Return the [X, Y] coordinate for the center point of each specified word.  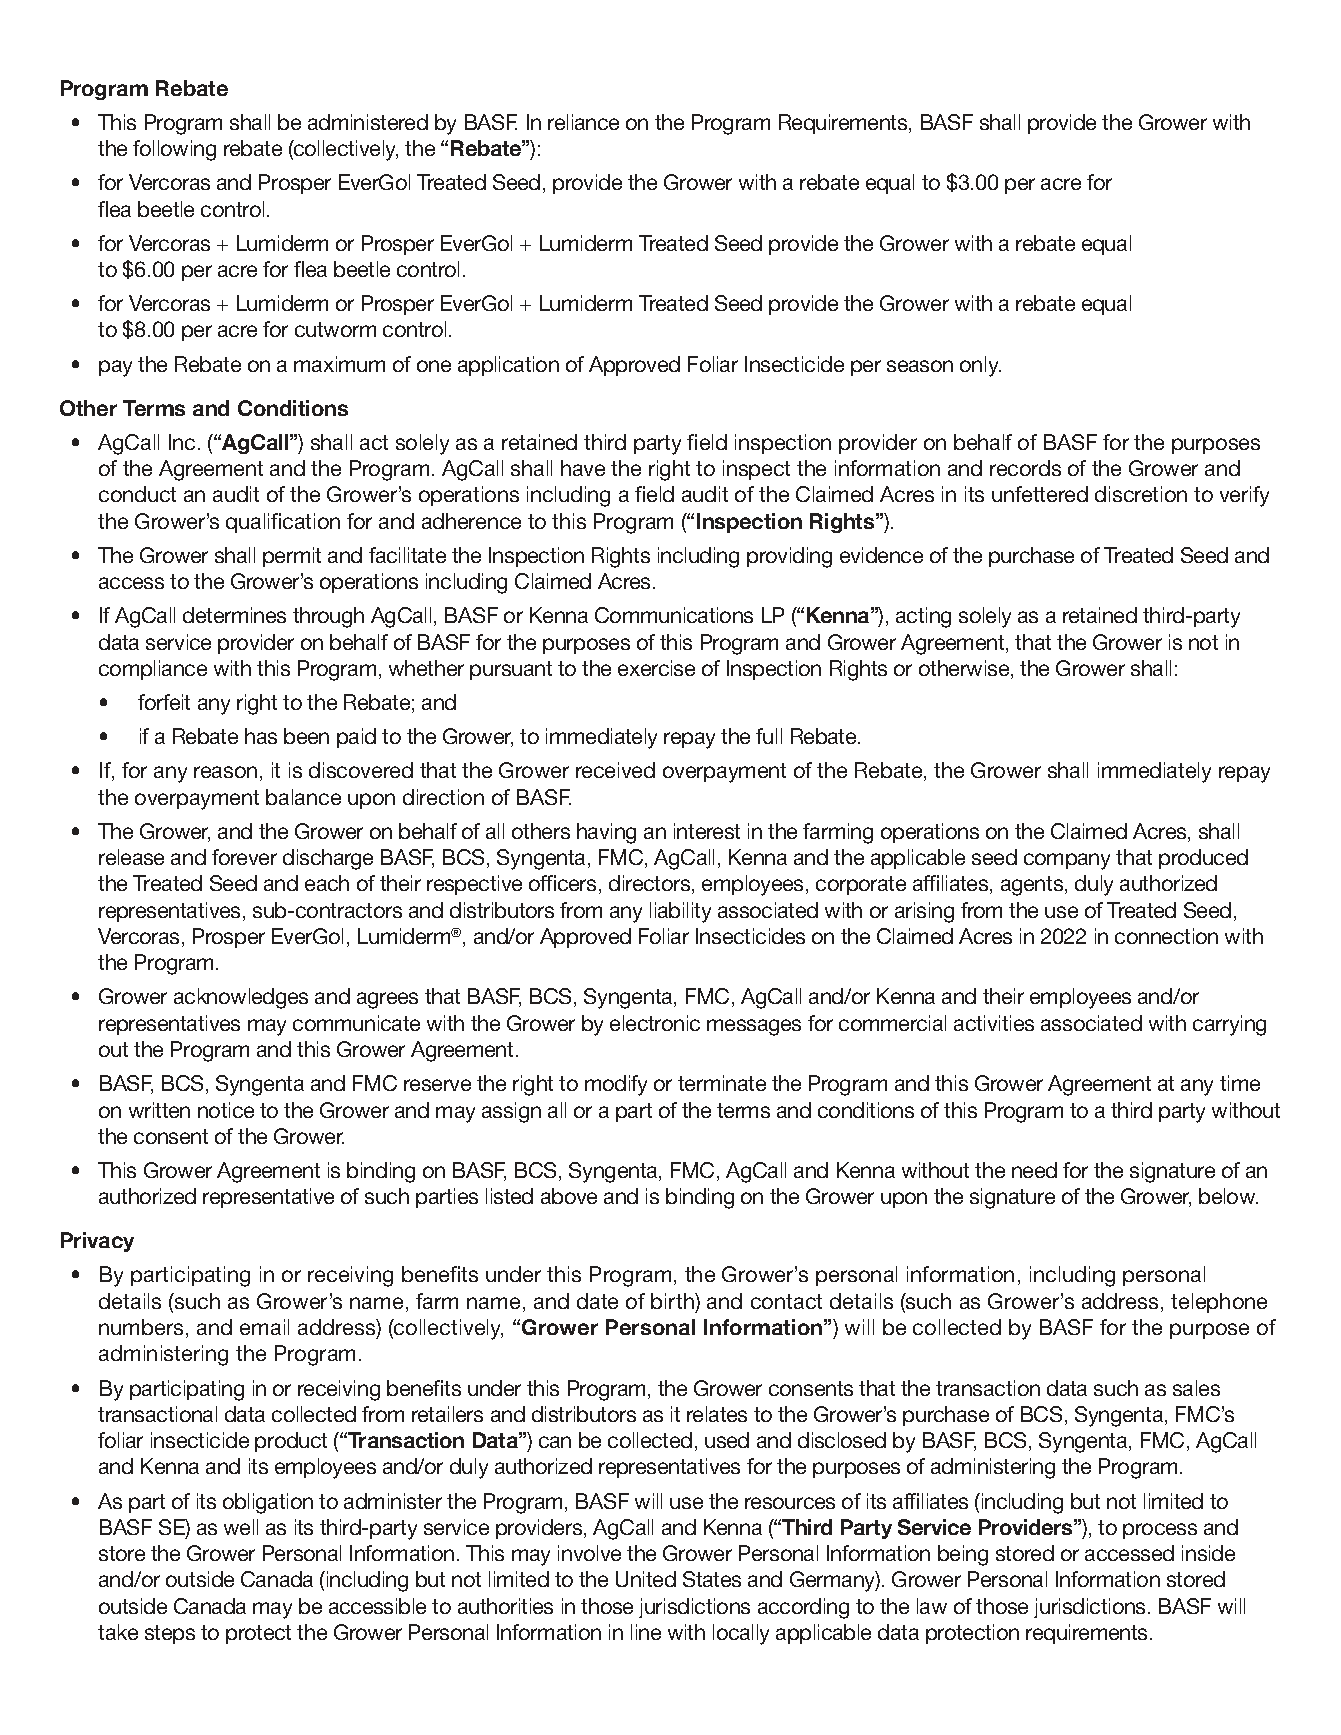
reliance [583, 122]
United [646, 1579]
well [241, 1527]
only [980, 366]
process [1160, 1531]
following [174, 150]
